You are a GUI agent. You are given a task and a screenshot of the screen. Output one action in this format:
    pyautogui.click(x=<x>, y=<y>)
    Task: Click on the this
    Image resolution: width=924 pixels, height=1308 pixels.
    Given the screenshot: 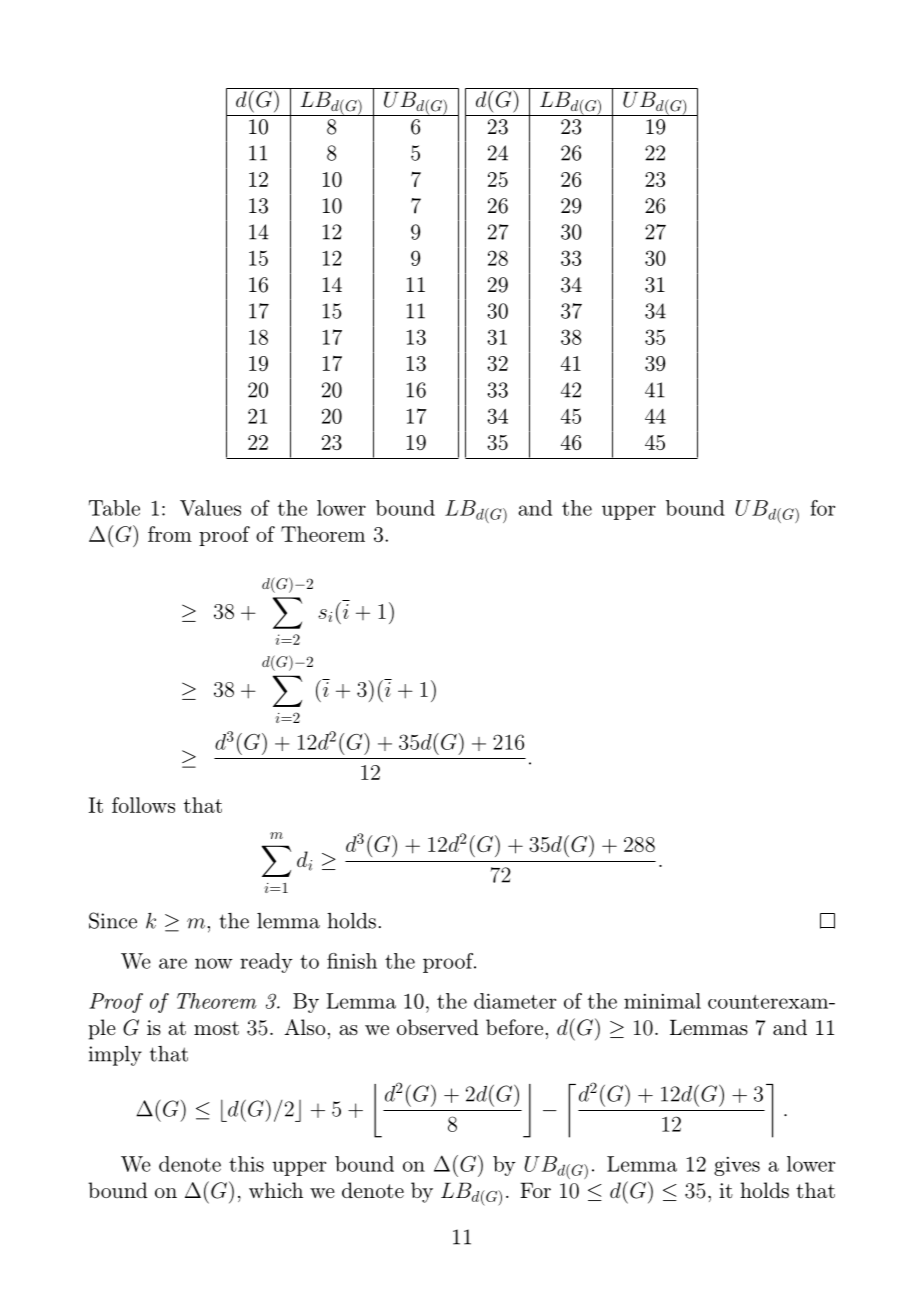 What is the action you would take?
    pyautogui.click(x=246, y=1164)
